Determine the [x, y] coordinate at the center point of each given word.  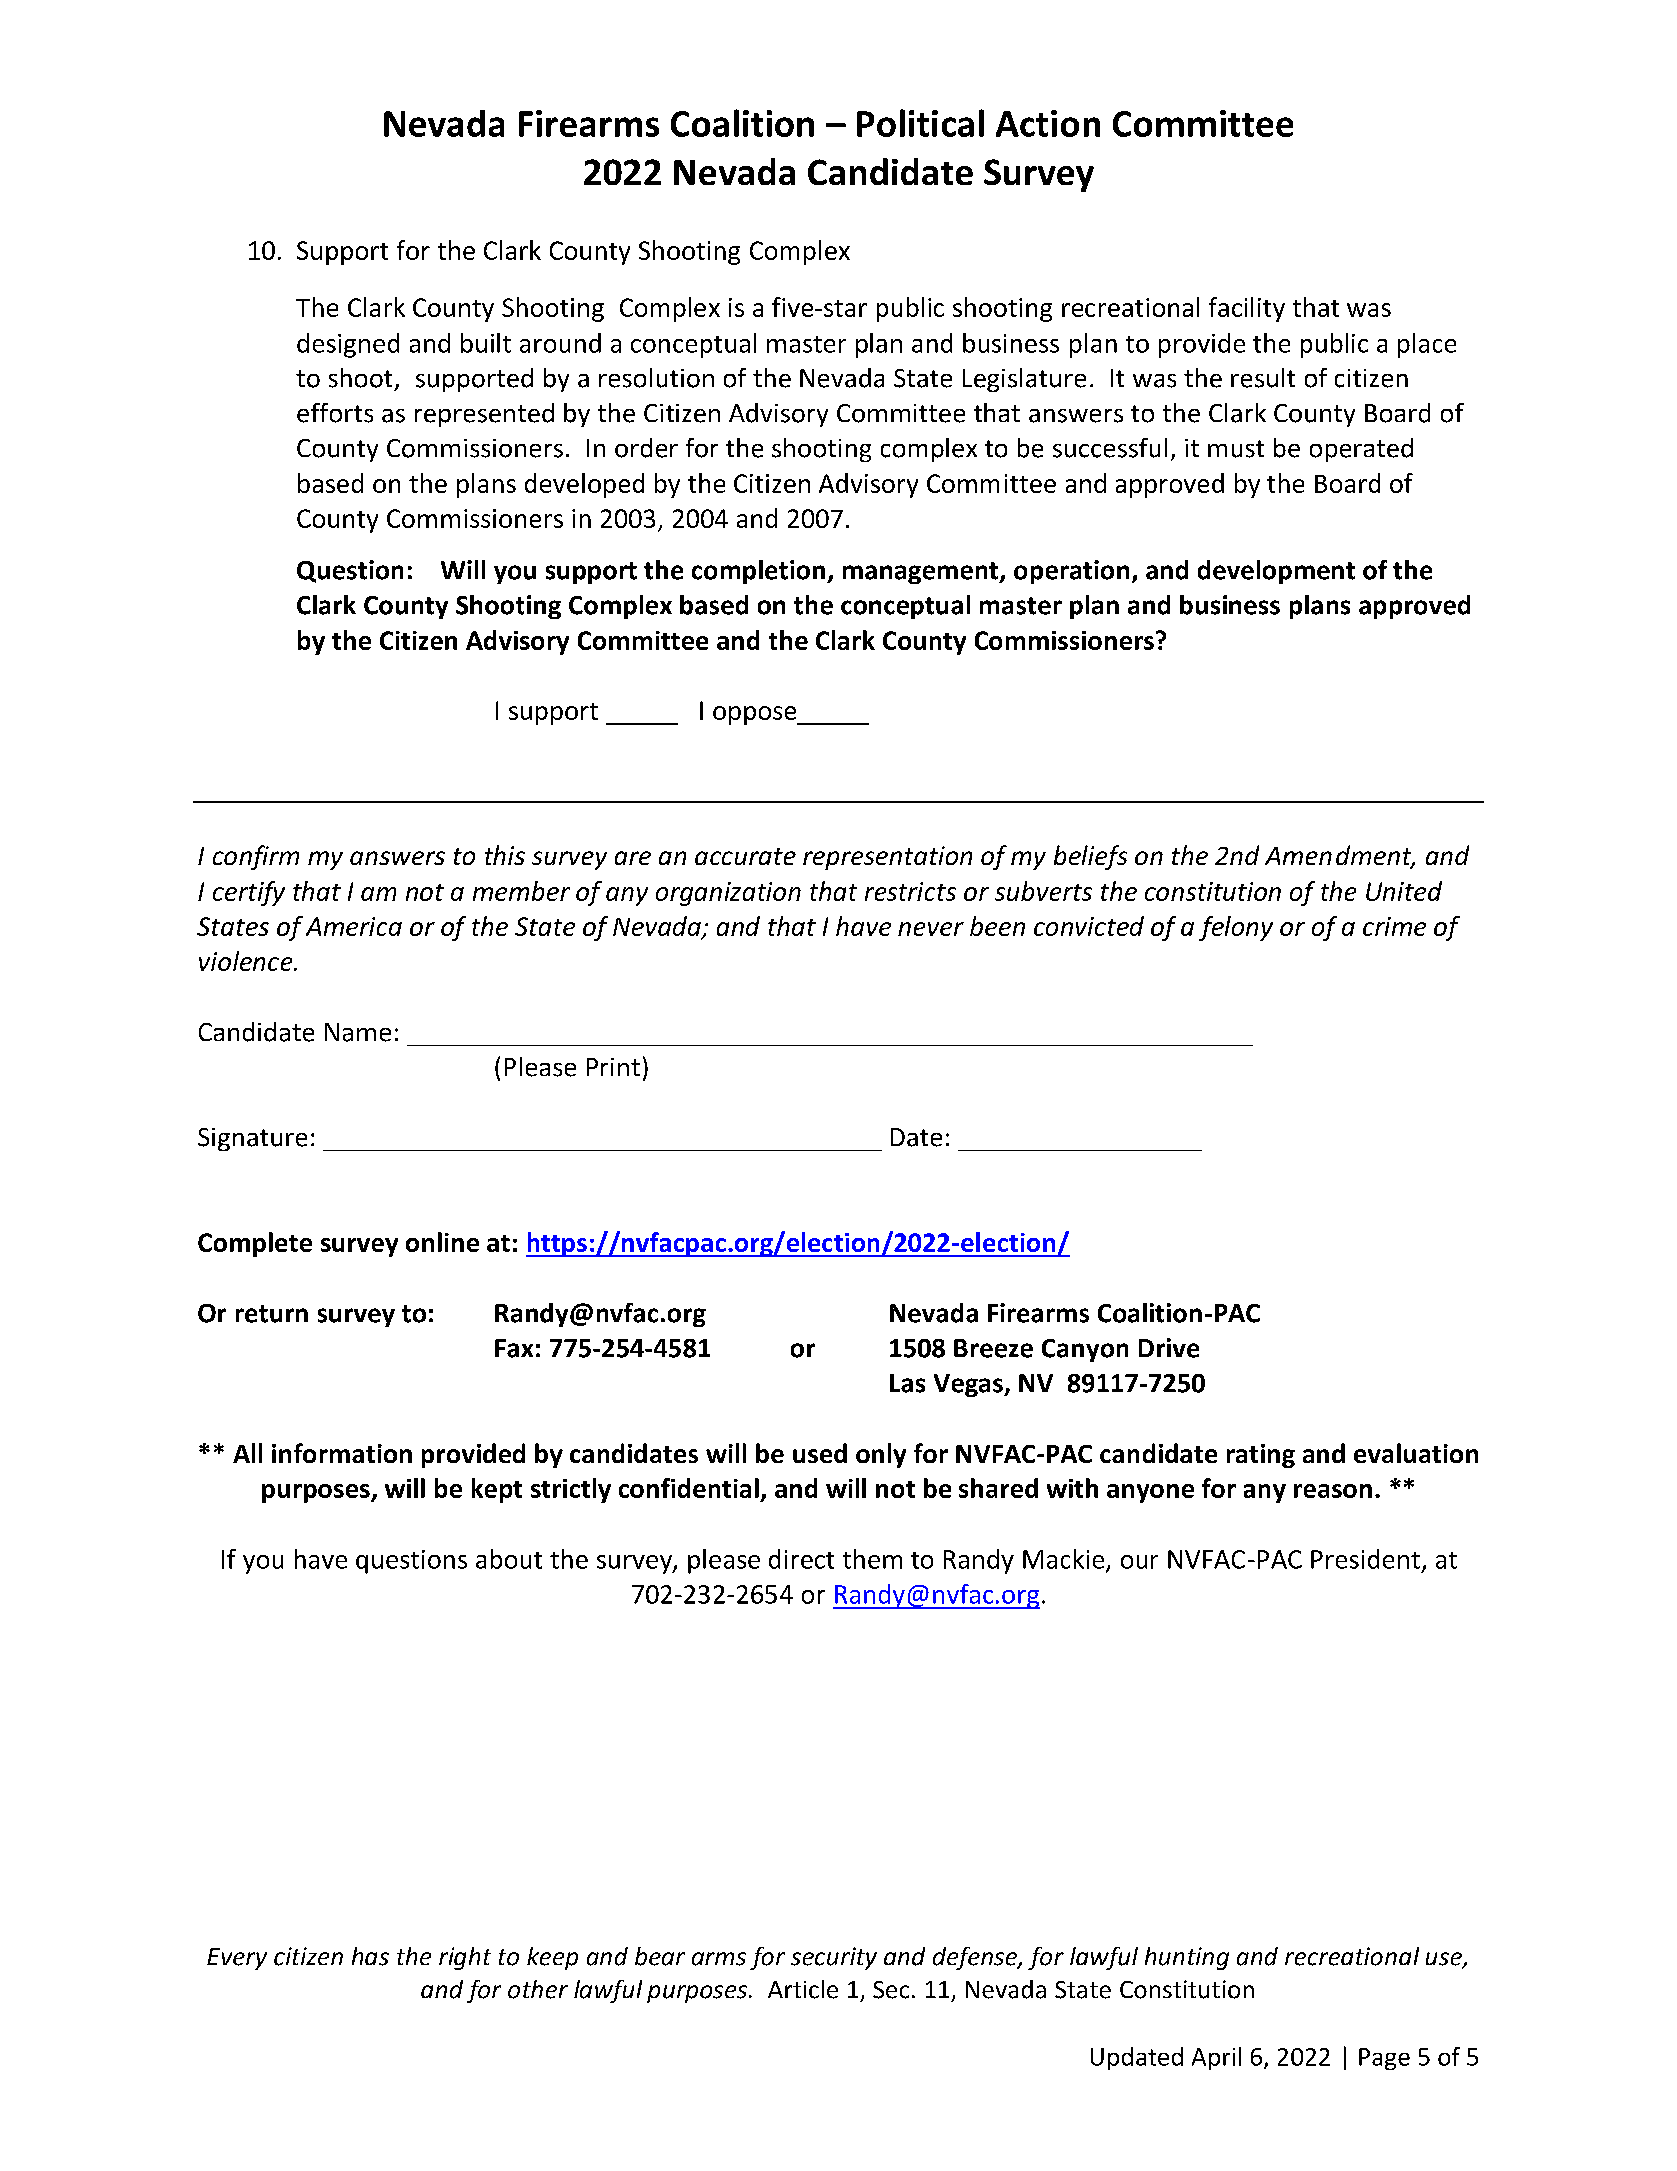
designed [348, 345]
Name [358, 1032]
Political [920, 123]
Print [613, 1067]
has [370, 1956]
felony [1236, 928]
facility [1247, 309]
